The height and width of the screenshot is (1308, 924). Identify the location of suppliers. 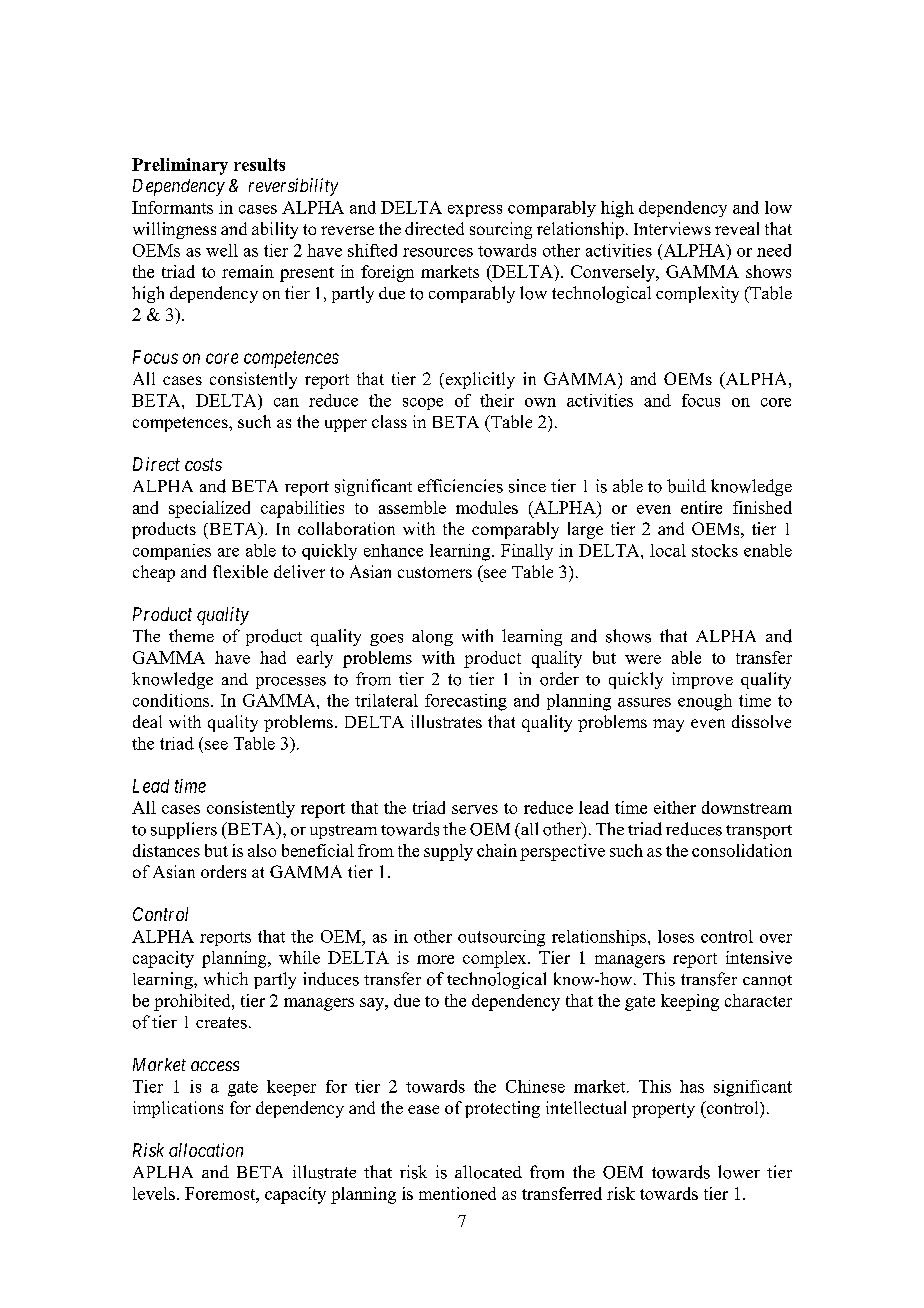
(184, 830).
